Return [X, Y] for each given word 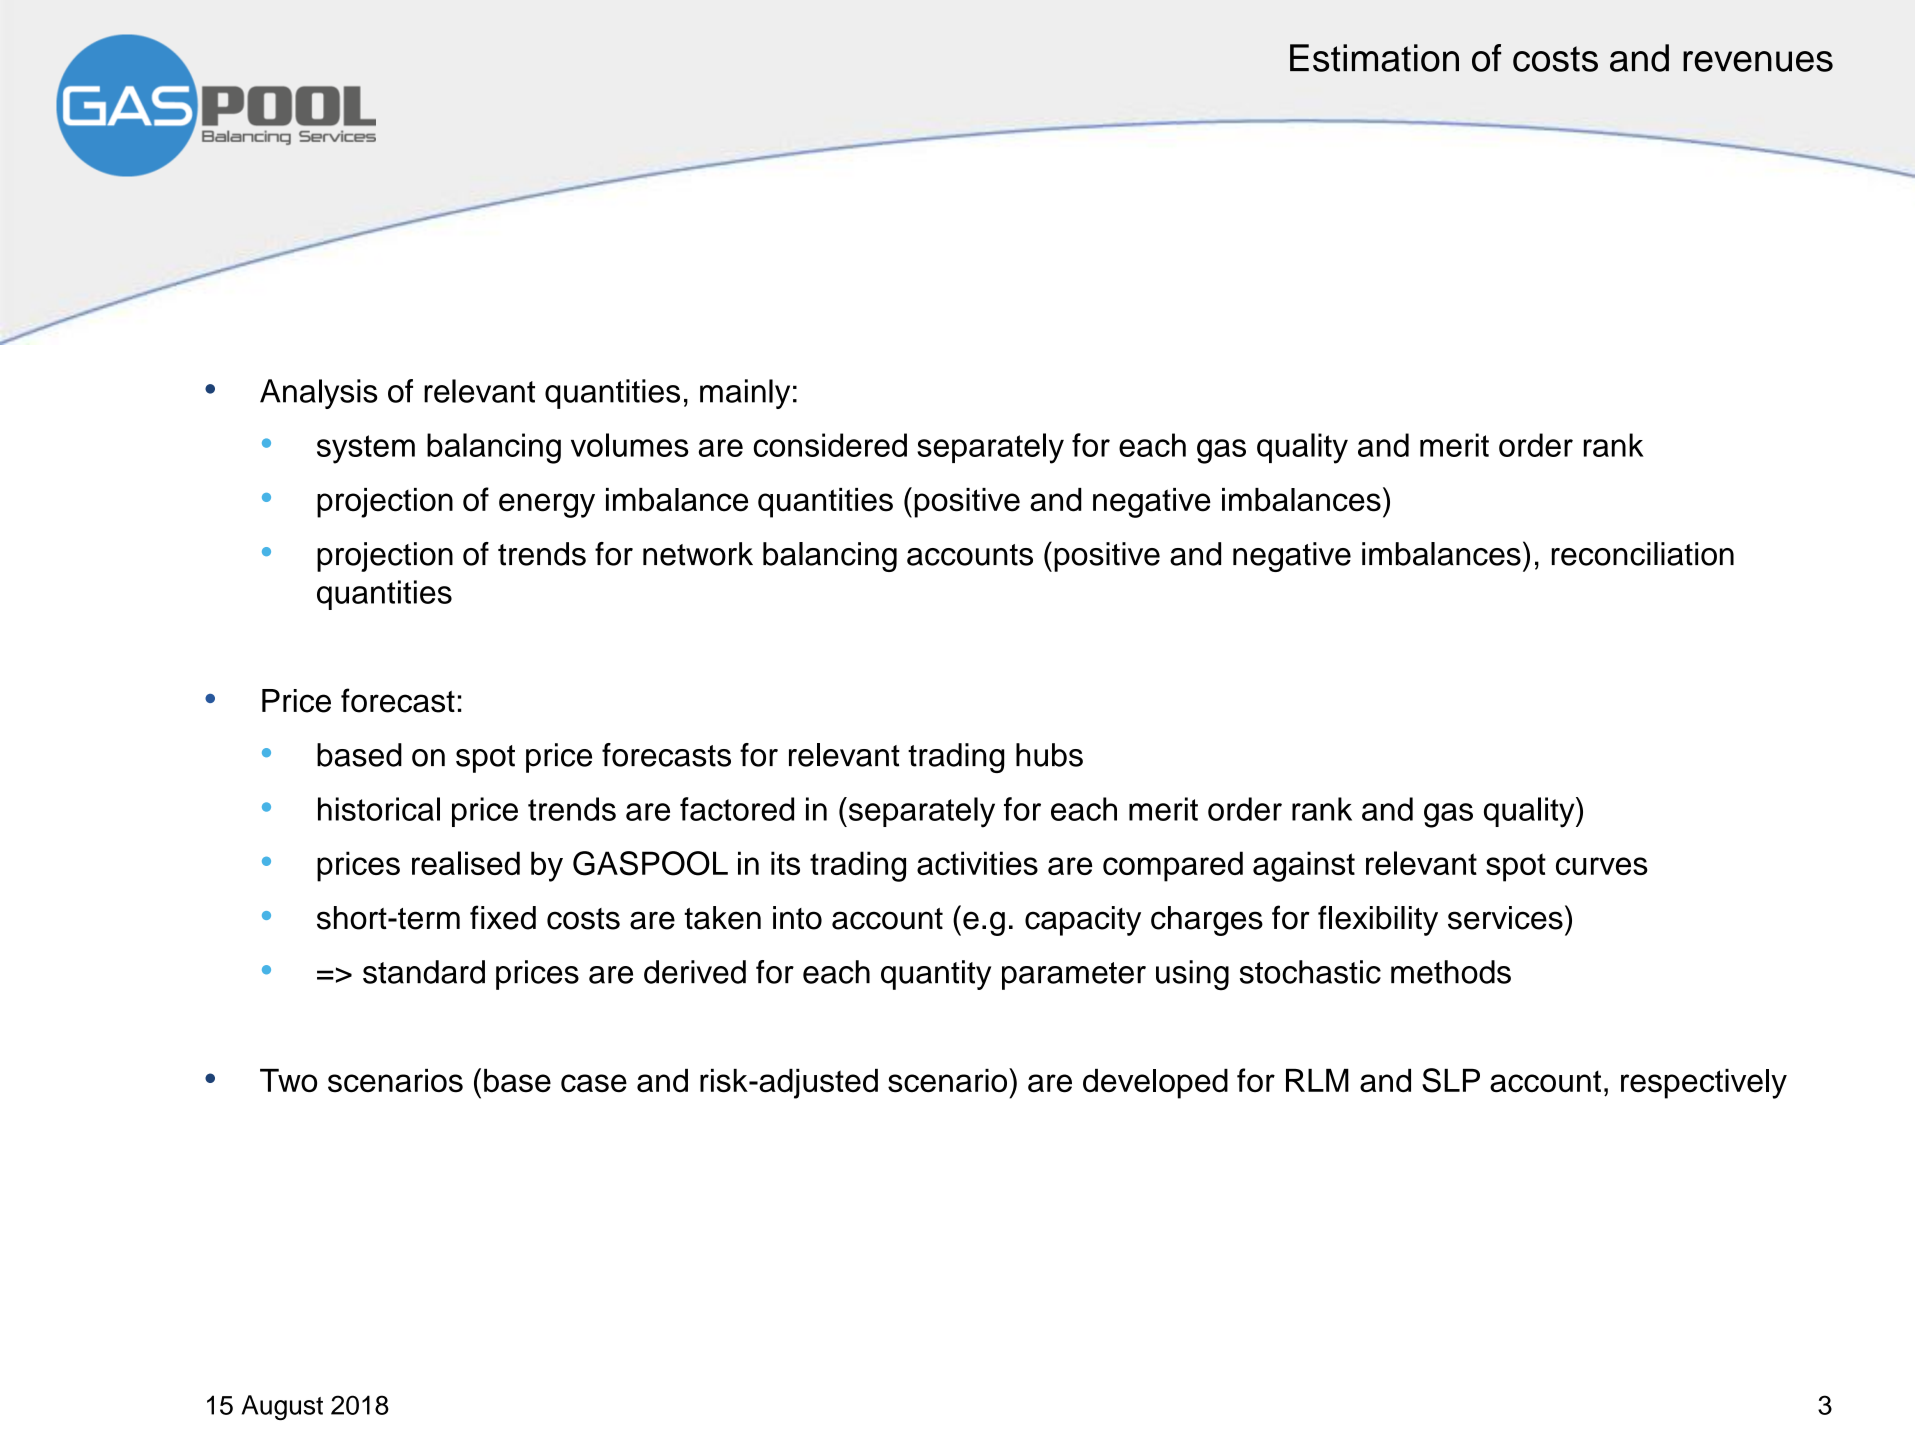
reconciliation [1643, 554]
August [282, 1407]
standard [424, 972]
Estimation [1374, 58]
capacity [1083, 921]
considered [830, 445]
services [1505, 918]
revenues [1758, 61]
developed [1155, 1084]
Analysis [319, 394]
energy [547, 505]
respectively [1704, 1084]
